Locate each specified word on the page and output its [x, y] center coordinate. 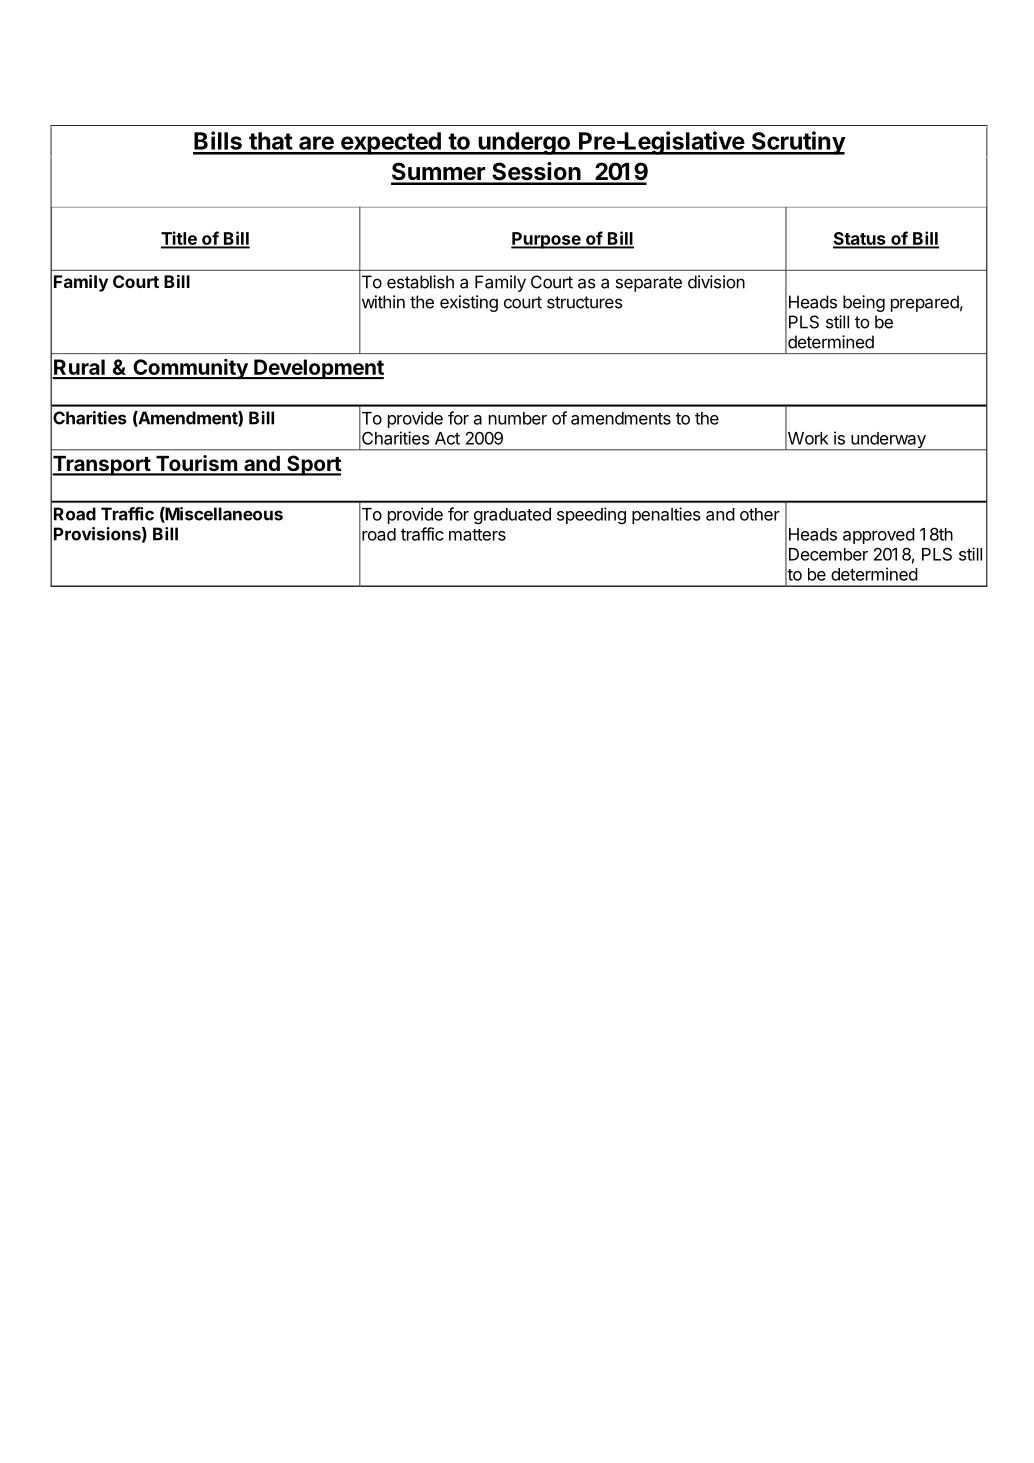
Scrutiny [797, 143]
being [864, 303]
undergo [524, 143]
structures [585, 302]
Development [318, 369]
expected [390, 143]
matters [477, 535]
